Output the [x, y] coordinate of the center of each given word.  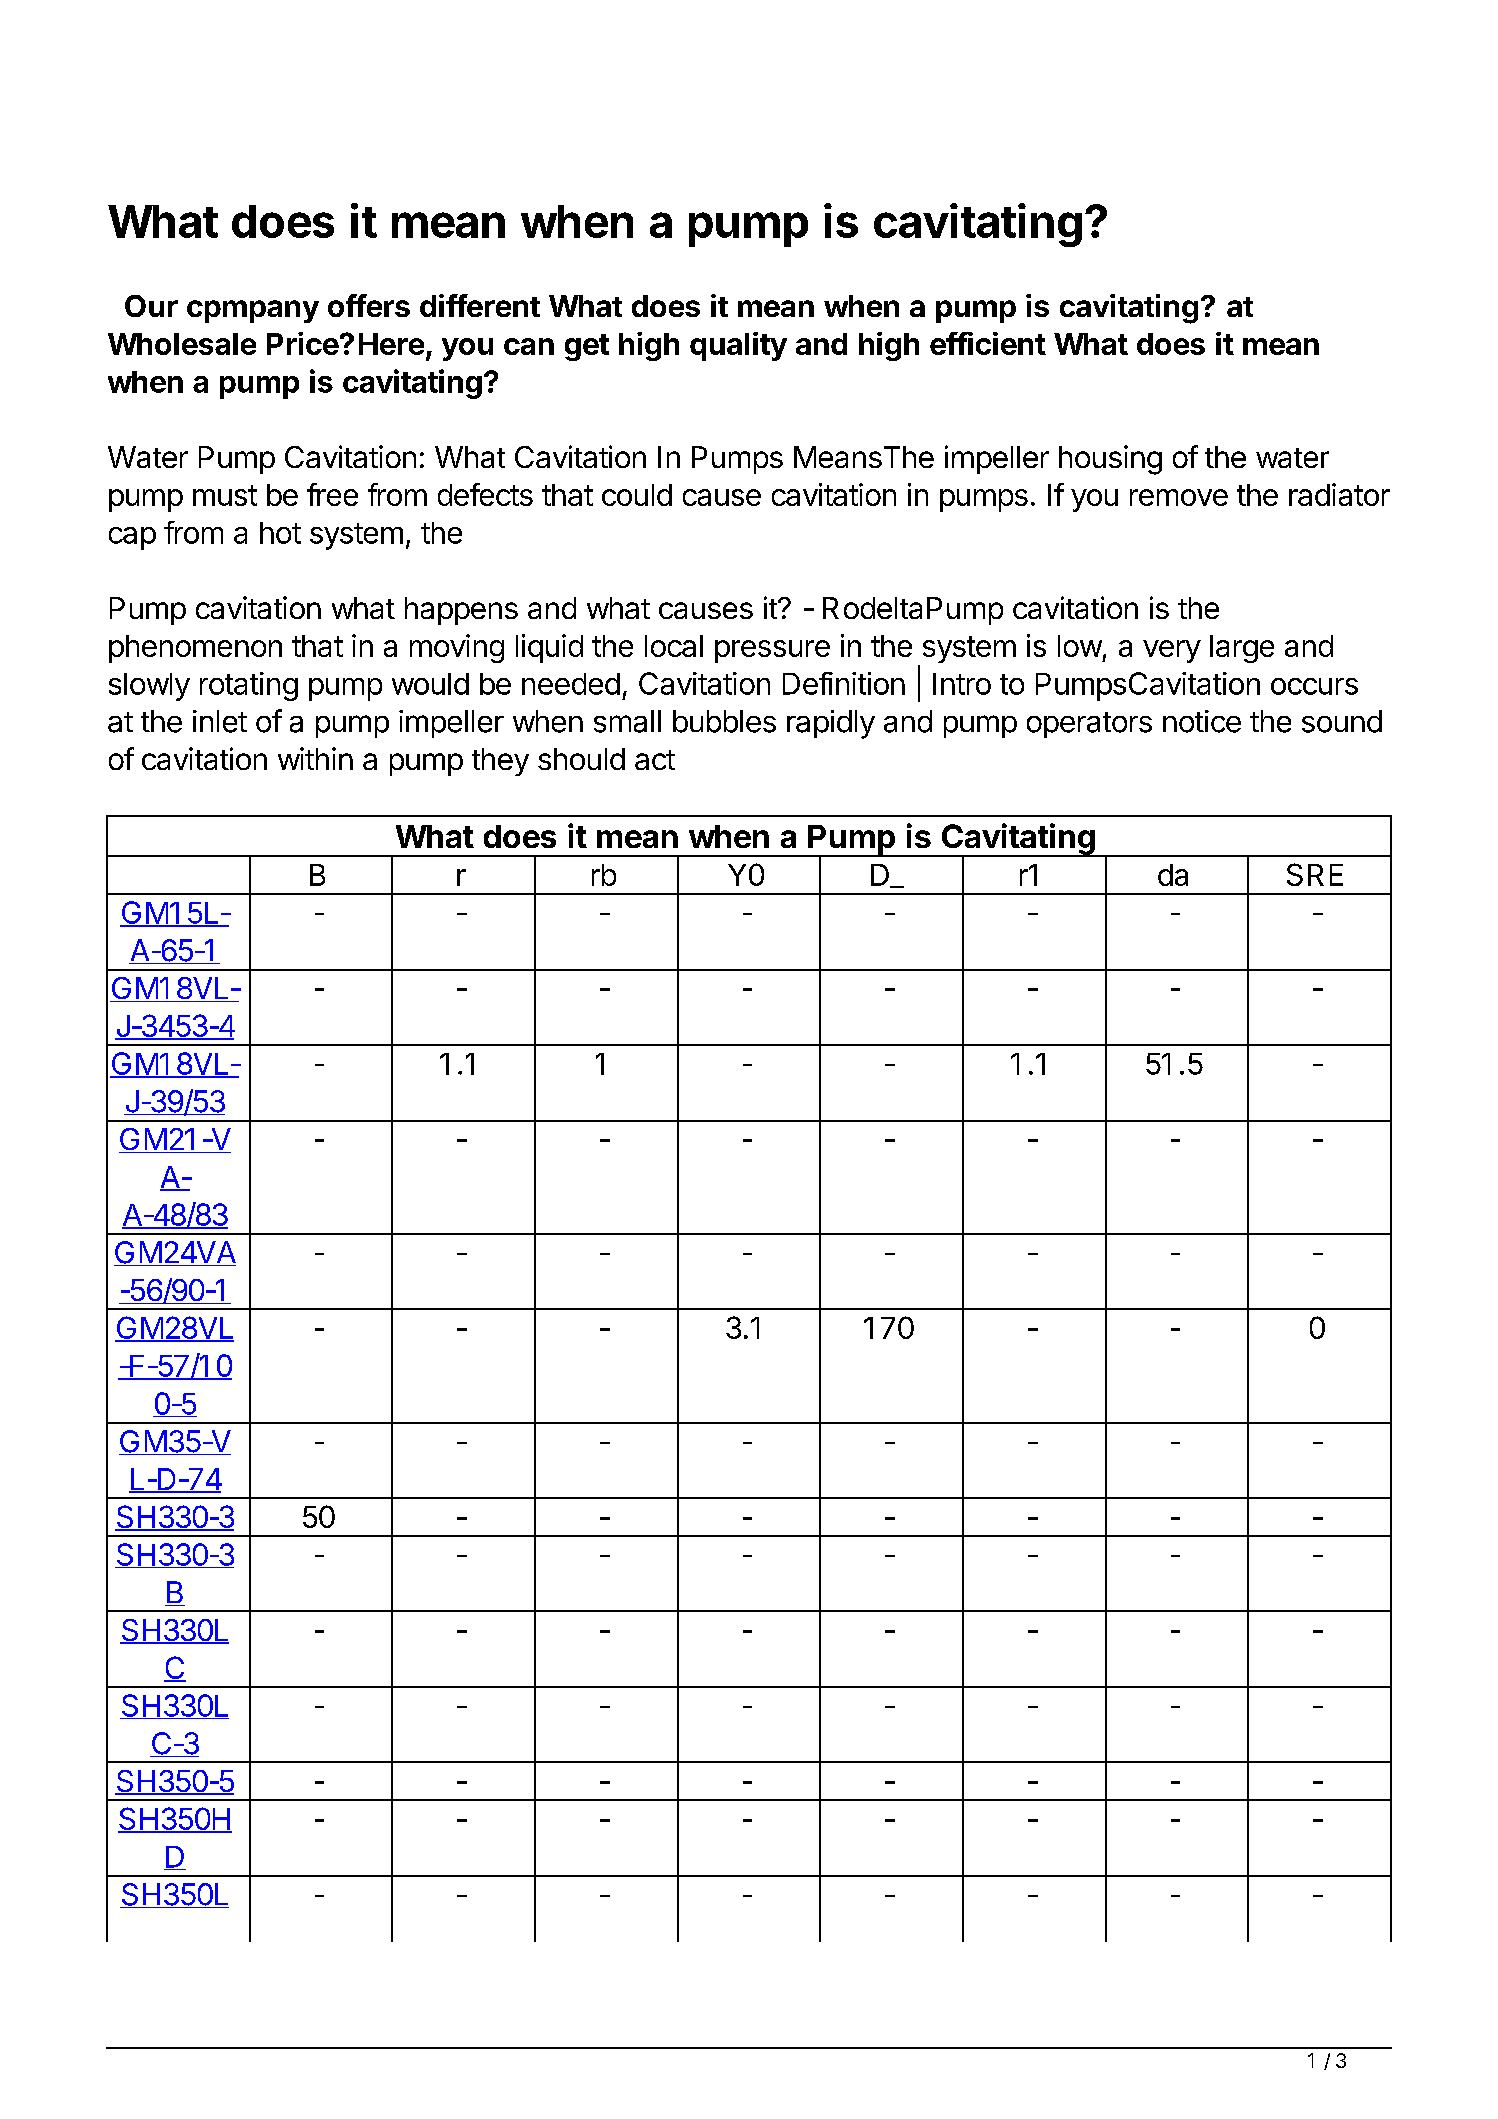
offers [369, 305]
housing [1110, 460]
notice [1202, 721]
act [655, 760]
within [315, 758]
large [1242, 649]
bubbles [724, 721]
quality [738, 346]
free [332, 494]
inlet [220, 721]
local [674, 646]
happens [461, 611]
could [637, 495]
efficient [988, 343]
